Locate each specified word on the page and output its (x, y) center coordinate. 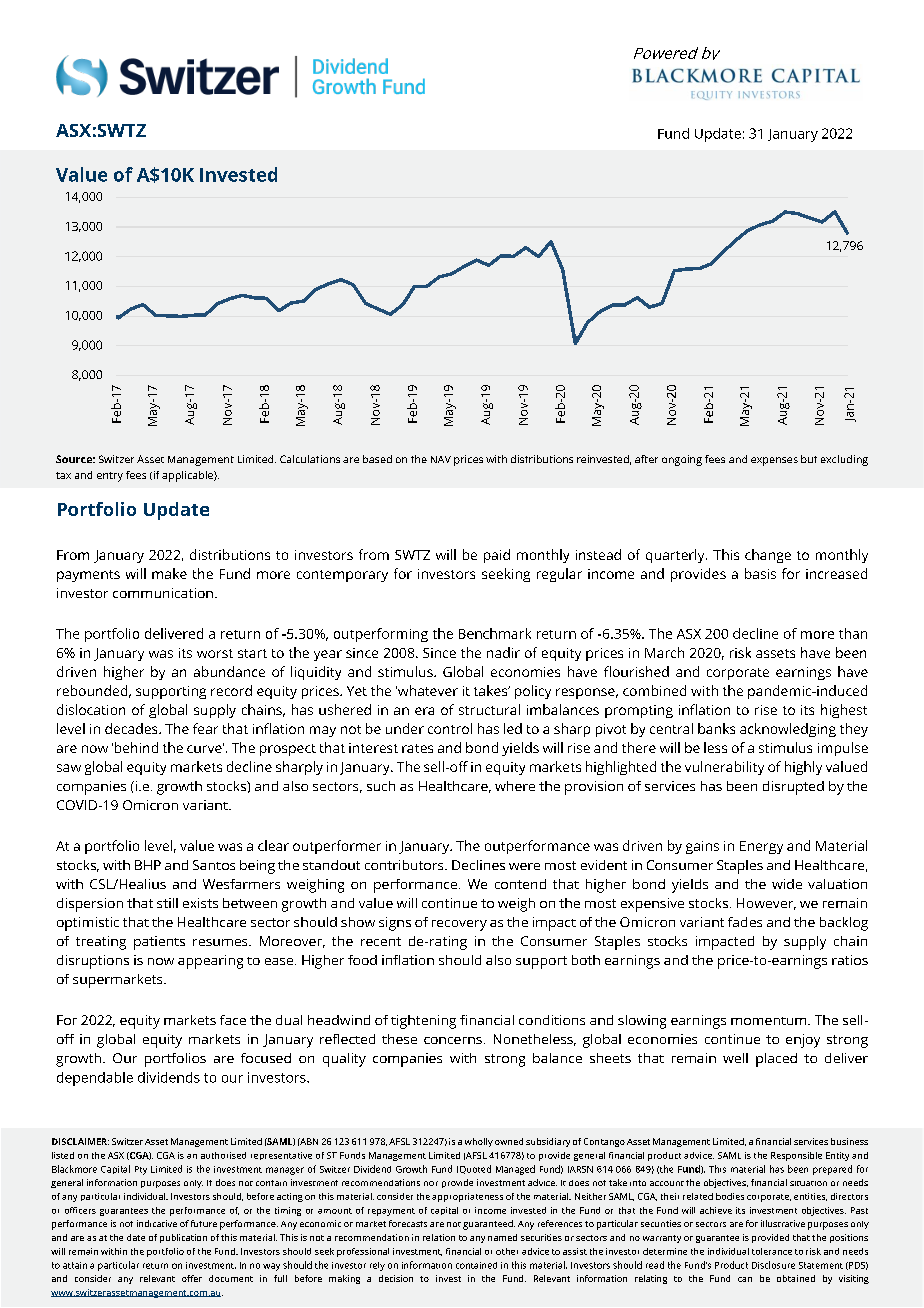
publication (183, 1238)
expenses (774, 461)
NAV (441, 459)
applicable (188, 476)
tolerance (772, 1251)
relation (439, 1237)
